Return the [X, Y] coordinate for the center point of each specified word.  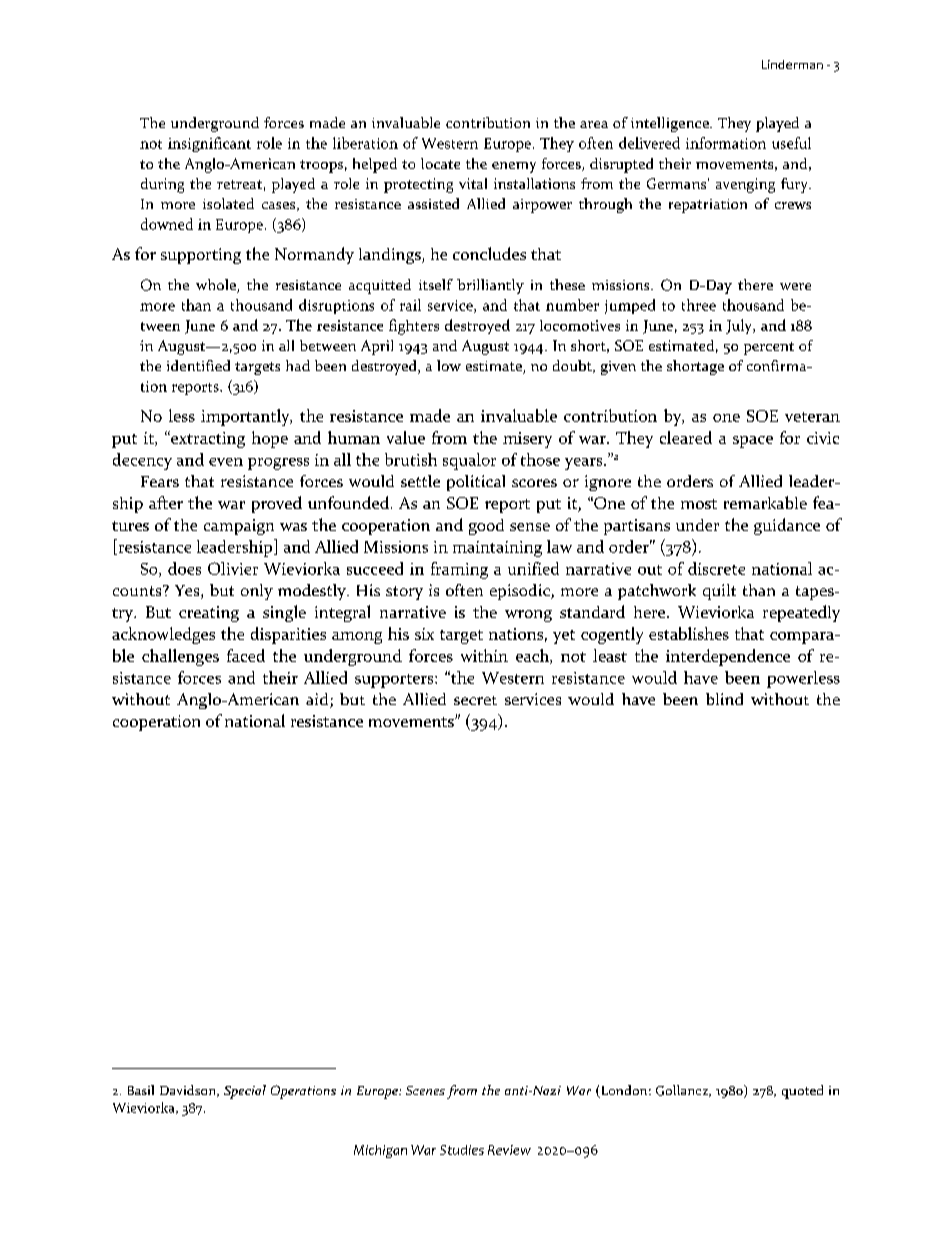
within [484, 655]
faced [246, 655]
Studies [462, 1150]
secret [475, 700]
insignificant [209, 144]
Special [245, 1092]
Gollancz [683, 1091]
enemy [514, 167]
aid [318, 700]
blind [724, 699]
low [449, 365]
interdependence [728, 657]
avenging [745, 185]
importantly [246, 417]
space [753, 442]
